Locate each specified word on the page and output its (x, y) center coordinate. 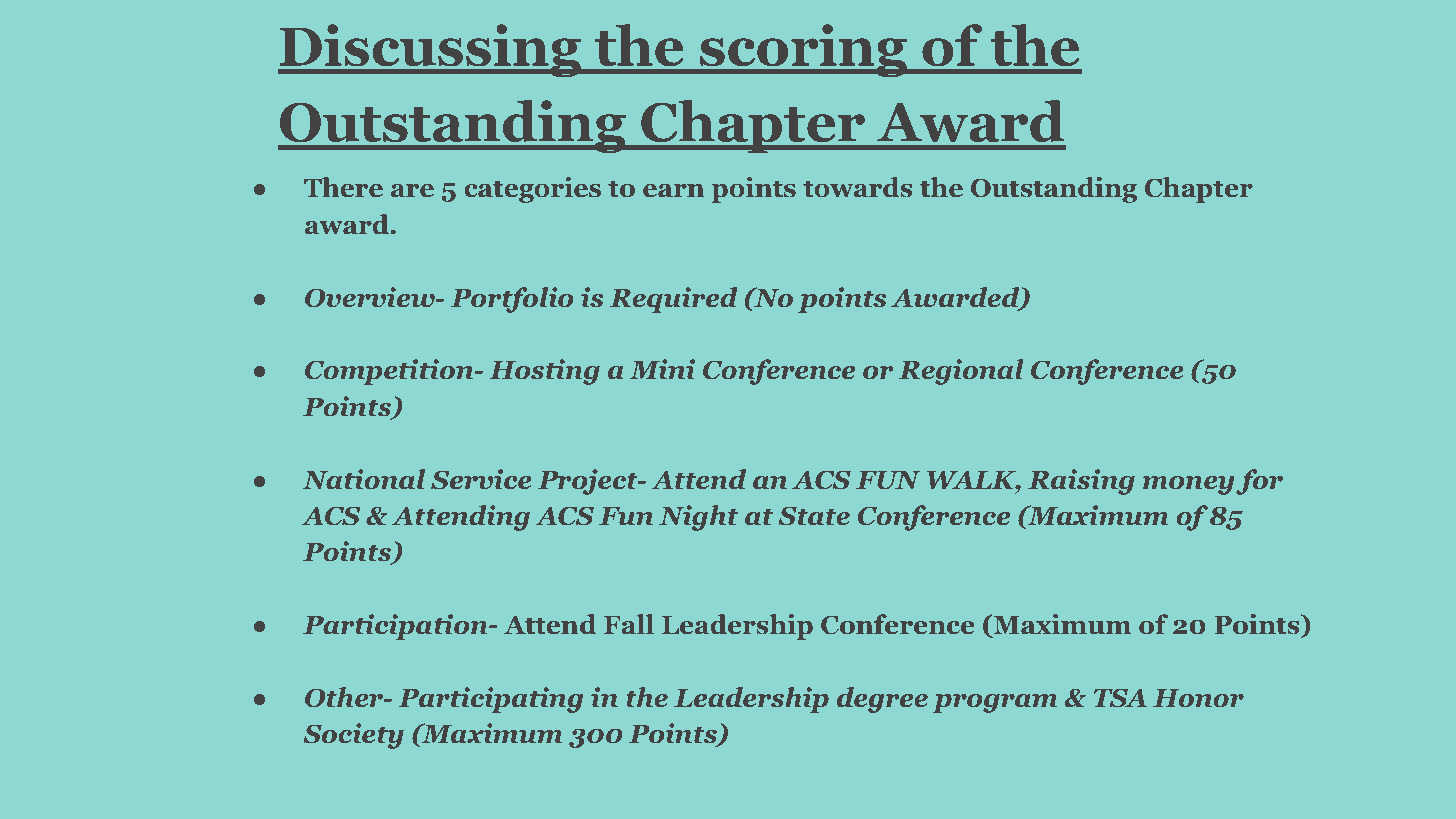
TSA (1120, 698)
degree (882, 700)
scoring (803, 50)
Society (353, 736)
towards (857, 187)
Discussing (430, 50)
